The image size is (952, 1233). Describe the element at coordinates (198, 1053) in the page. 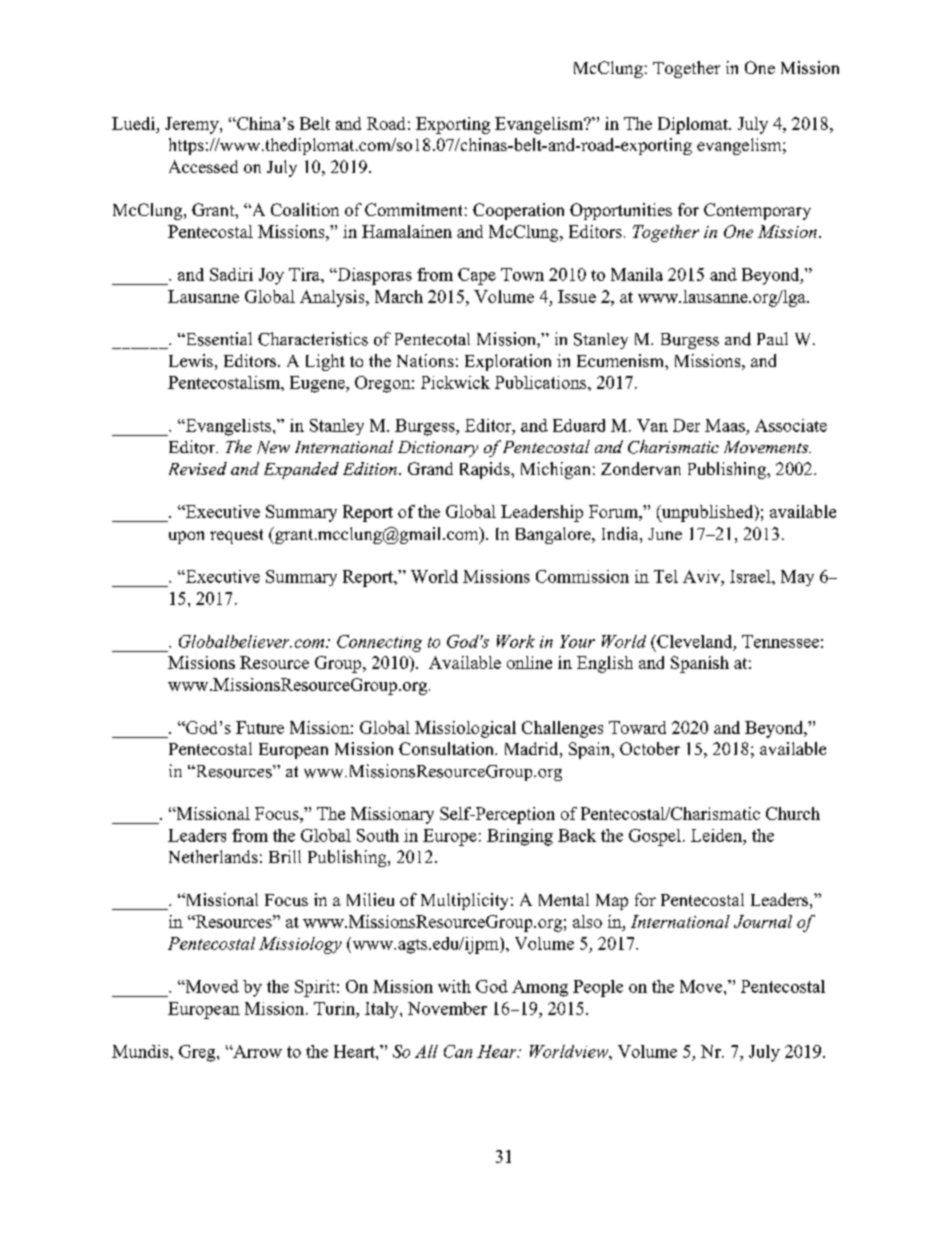

I see `Greg` at that location.
